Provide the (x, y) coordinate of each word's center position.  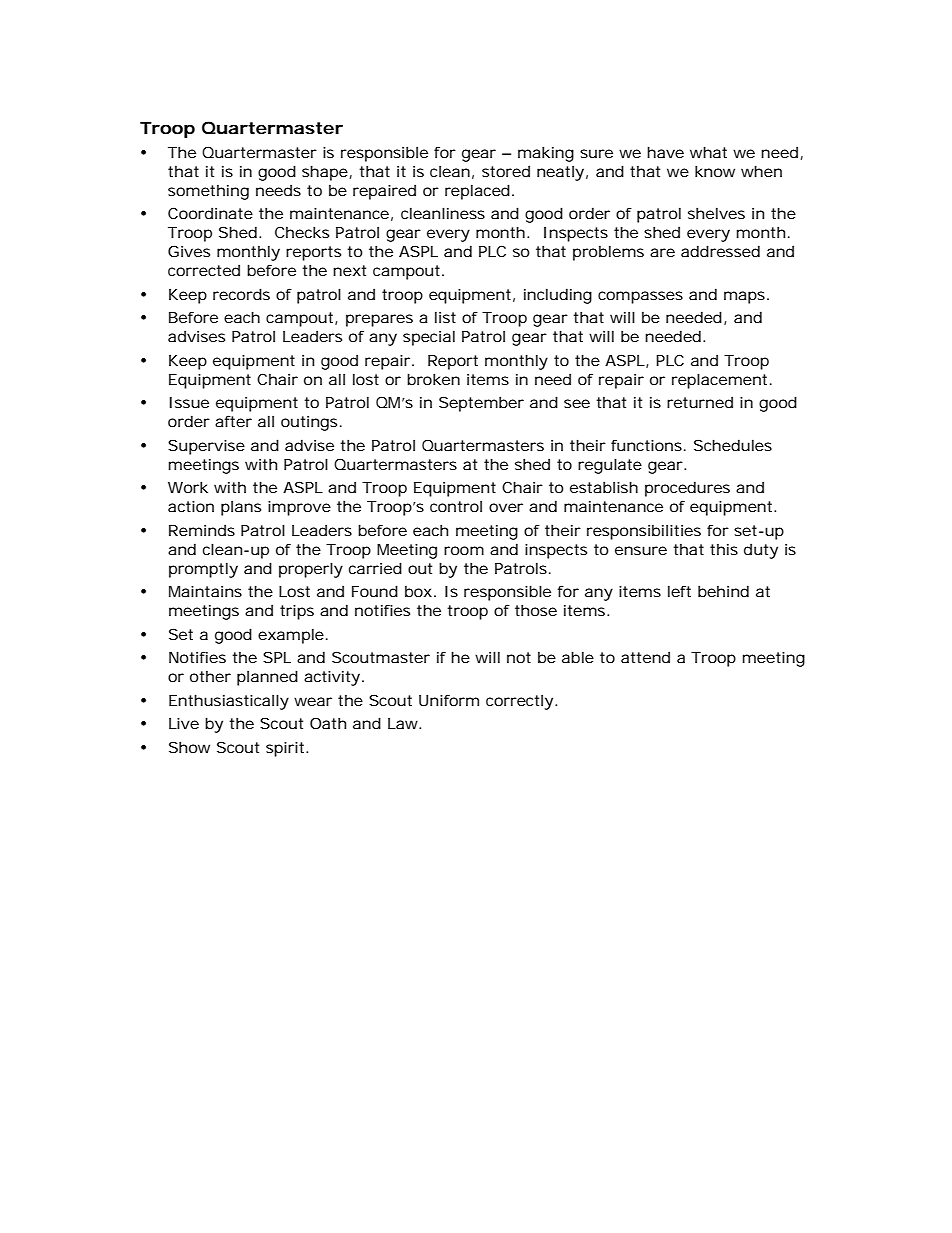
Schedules (733, 445)
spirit (287, 749)
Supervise (206, 447)
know (715, 171)
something (208, 192)
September (481, 404)
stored (506, 171)
